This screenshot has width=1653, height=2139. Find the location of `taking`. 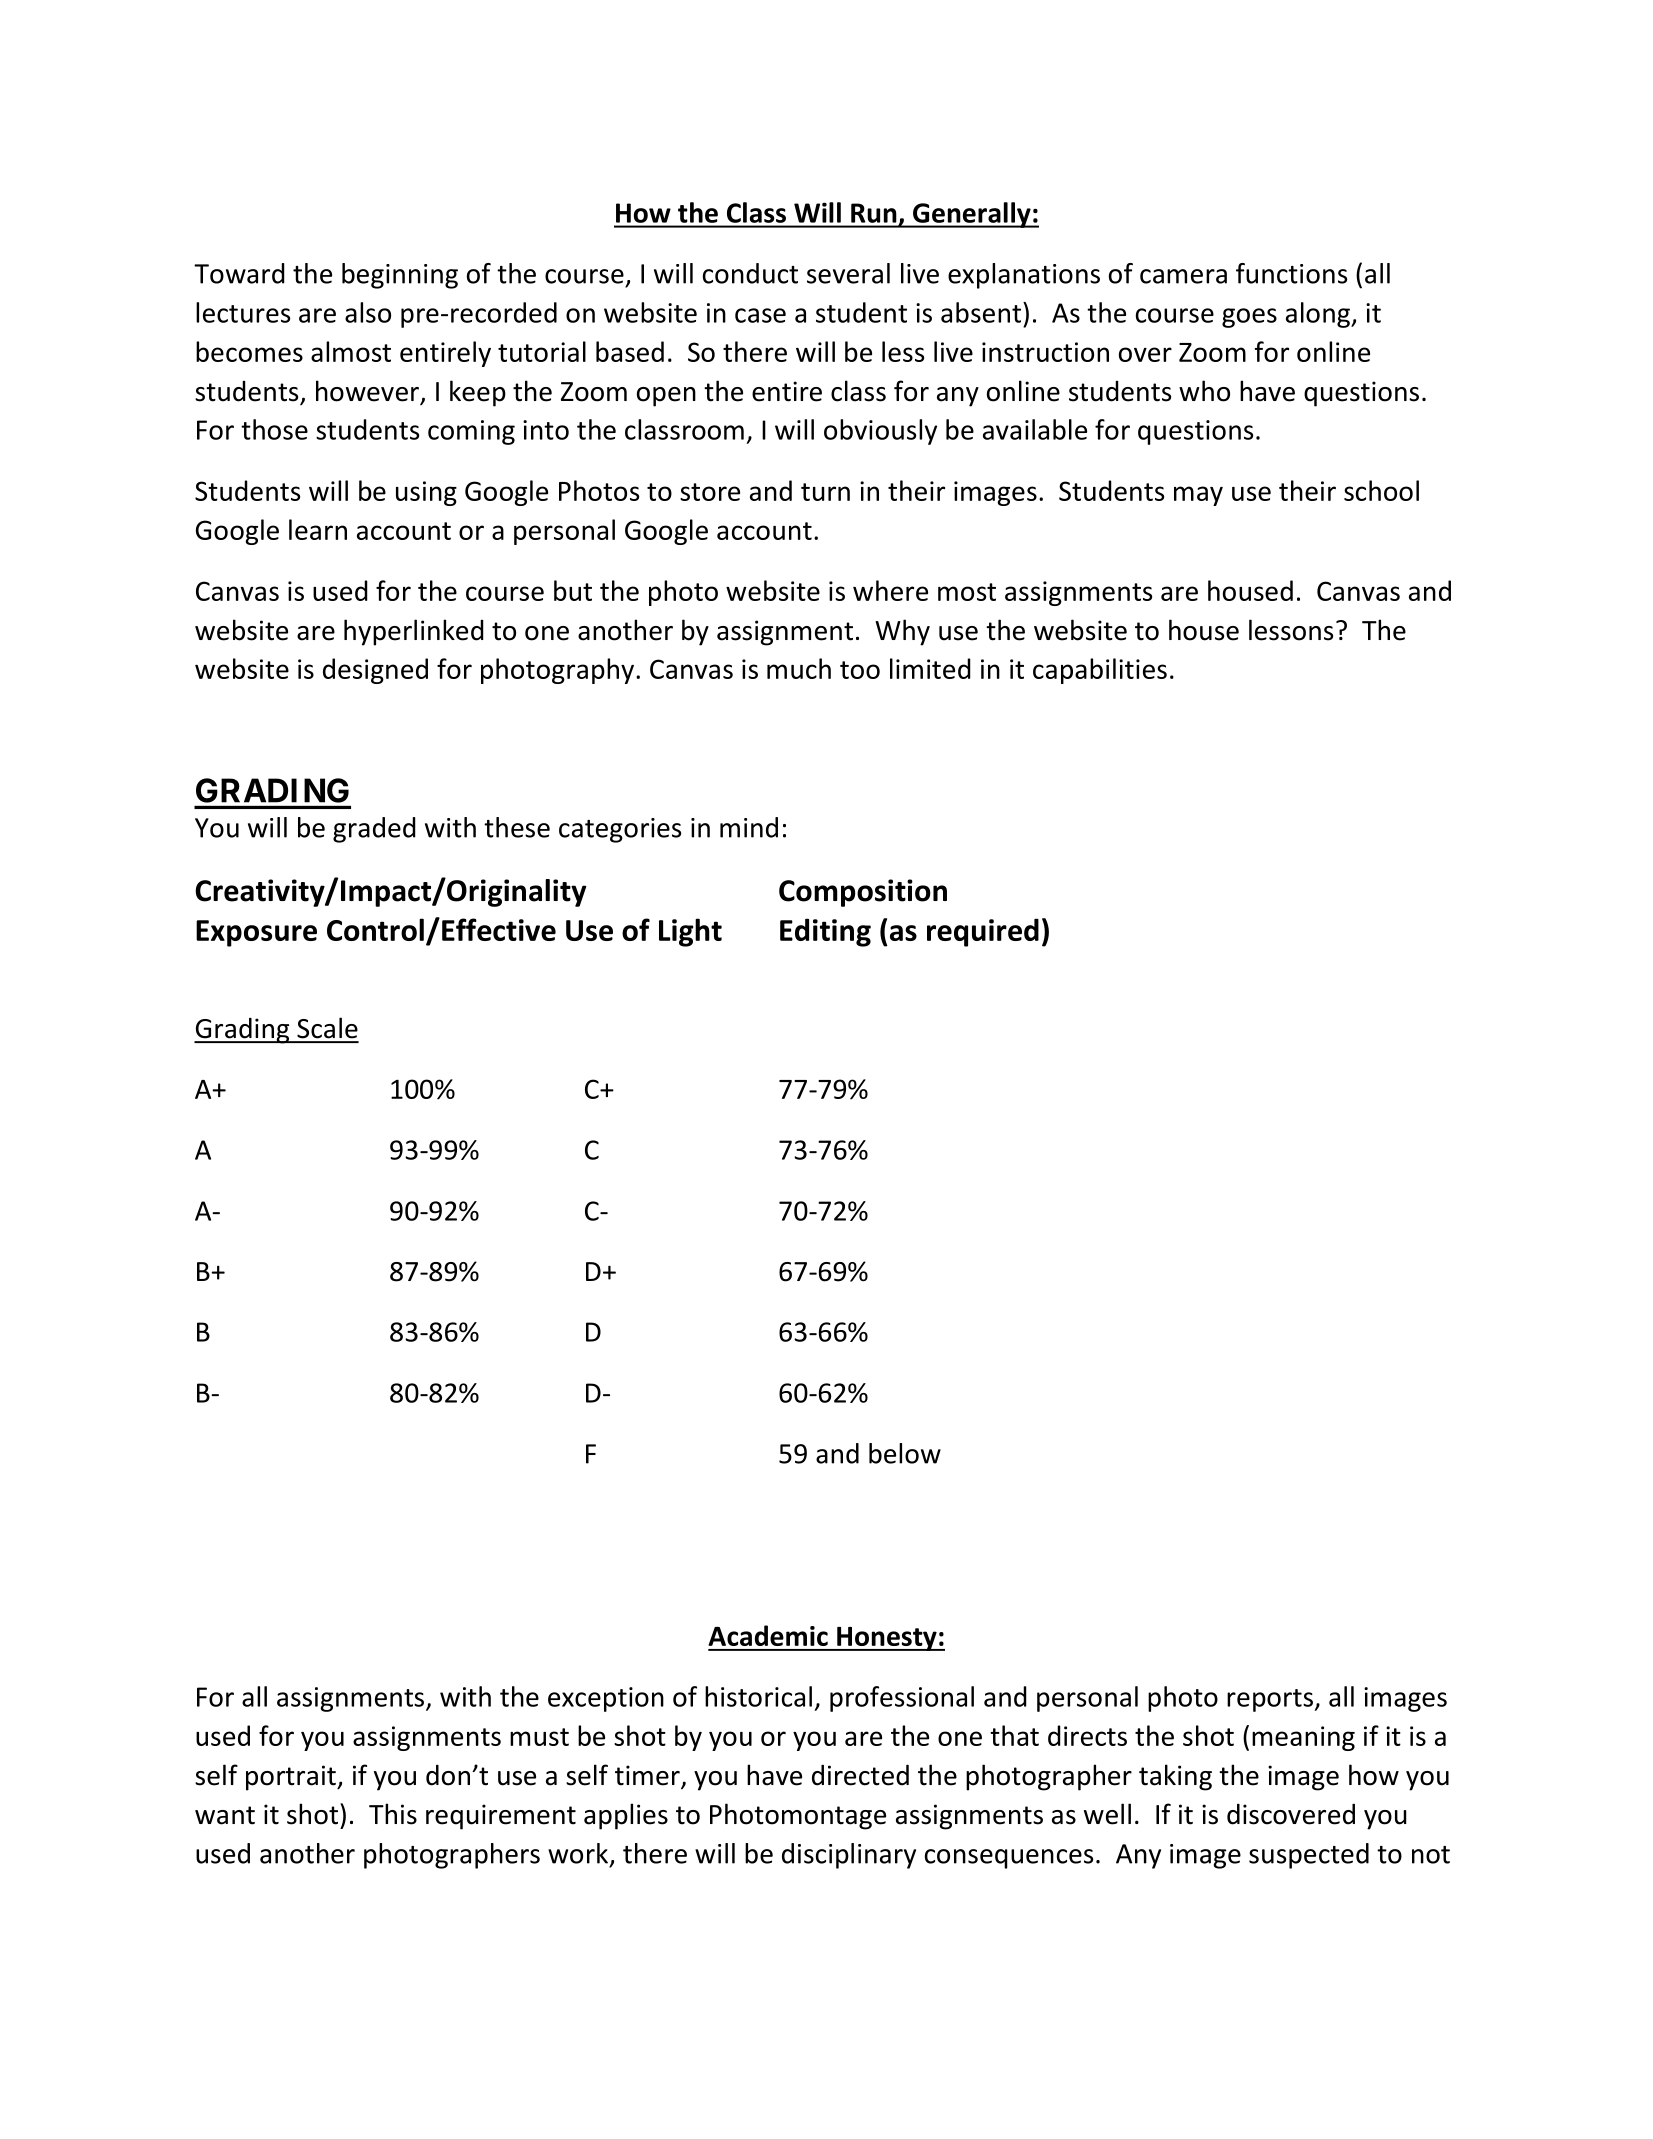

taking is located at coordinates (1175, 1777).
